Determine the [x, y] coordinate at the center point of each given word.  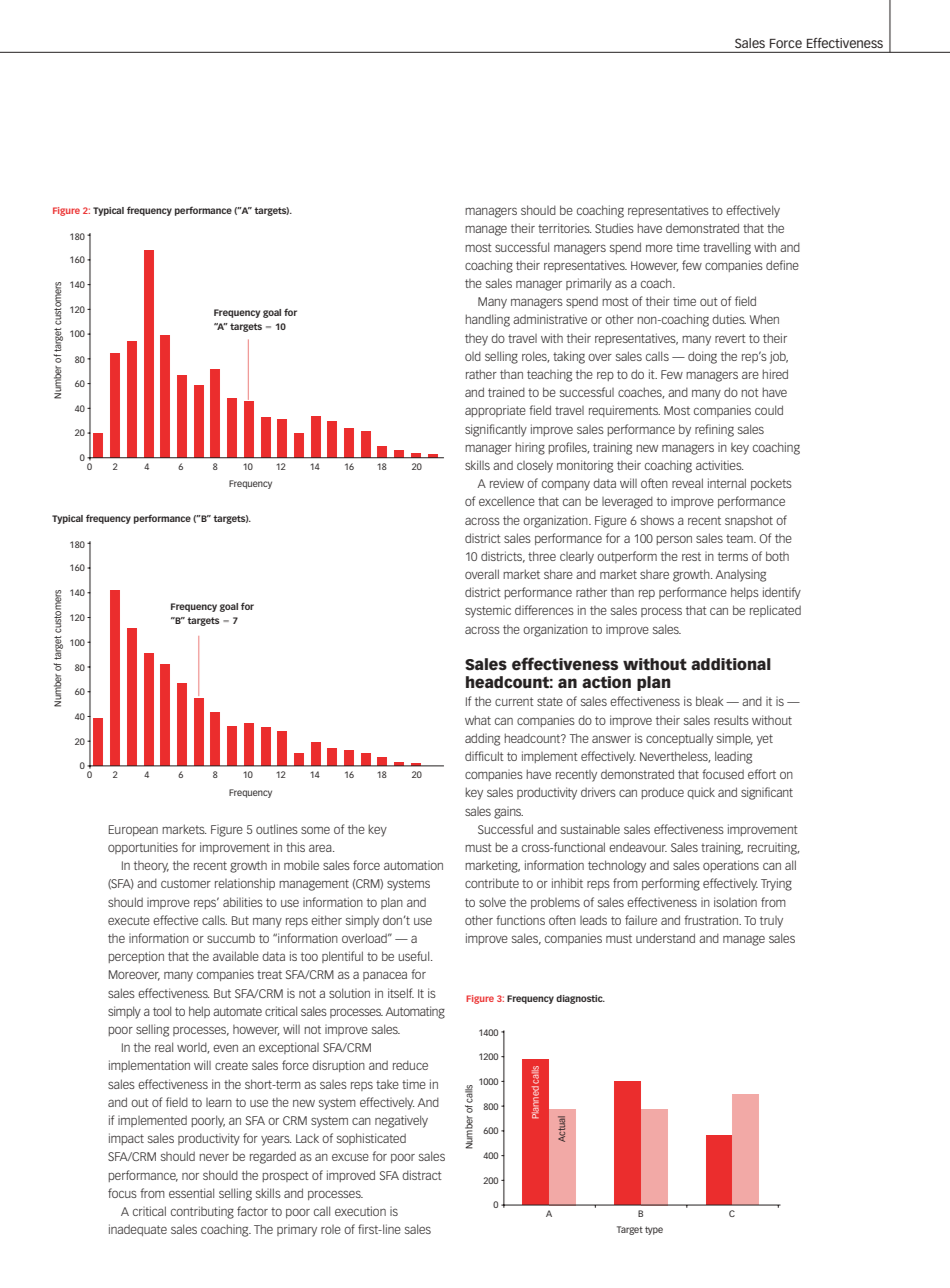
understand [665, 938]
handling [488, 320]
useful [415, 956]
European [133, 830]
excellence [507, 501]
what [478, 720]
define [782, 265]
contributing [202, 1212]
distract [422, 1175]
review [507, 483]
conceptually [679, 740]
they [476, 340]
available [236, 956]
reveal [687, 483]
